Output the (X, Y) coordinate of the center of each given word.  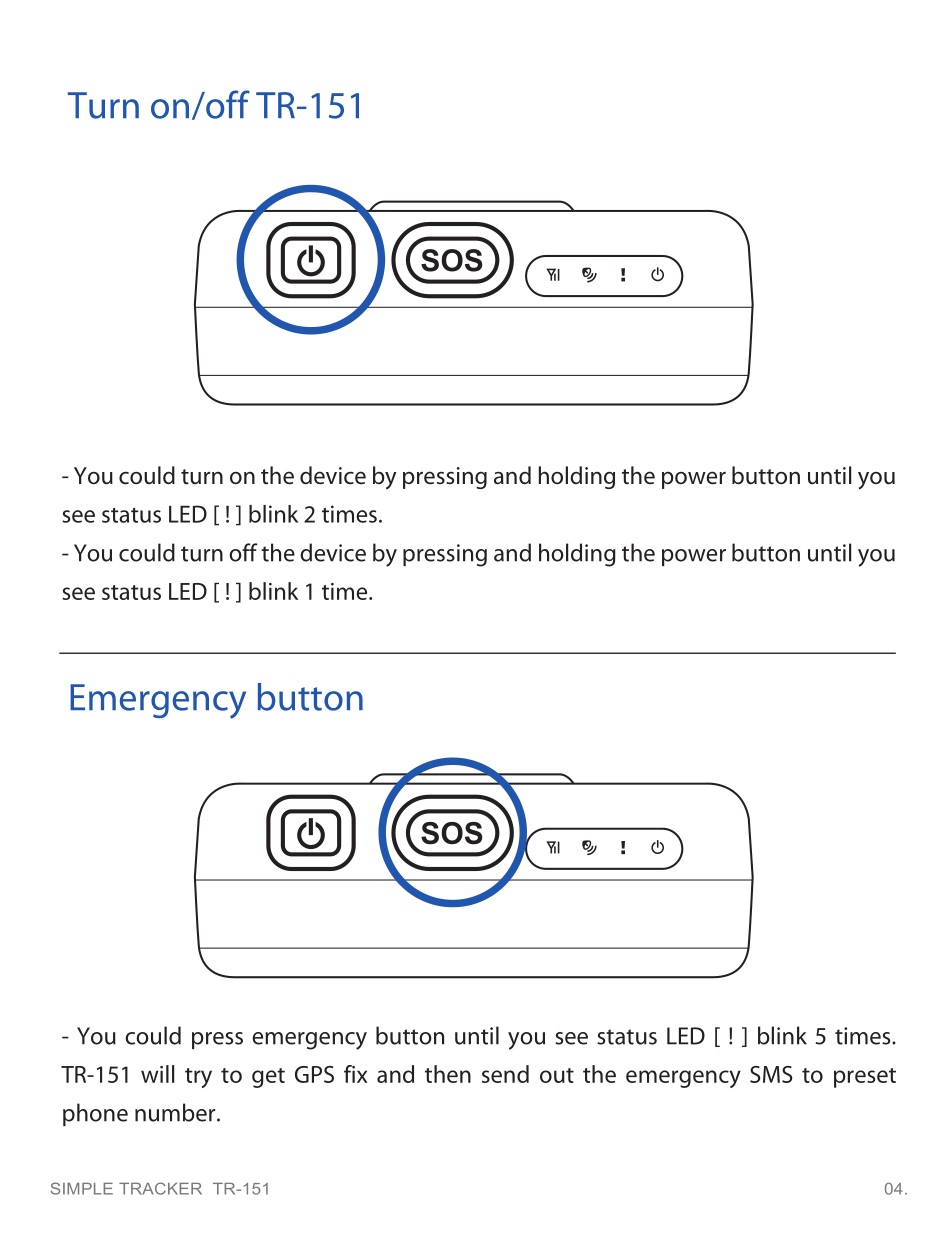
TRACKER (160, 1188)
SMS (771, 1074)
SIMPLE (82, 1188)
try (198, 1078)
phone (95, 1114)
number (176, 1112)
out (557, 1075)
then (448, 1074)
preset (865, 1078)
